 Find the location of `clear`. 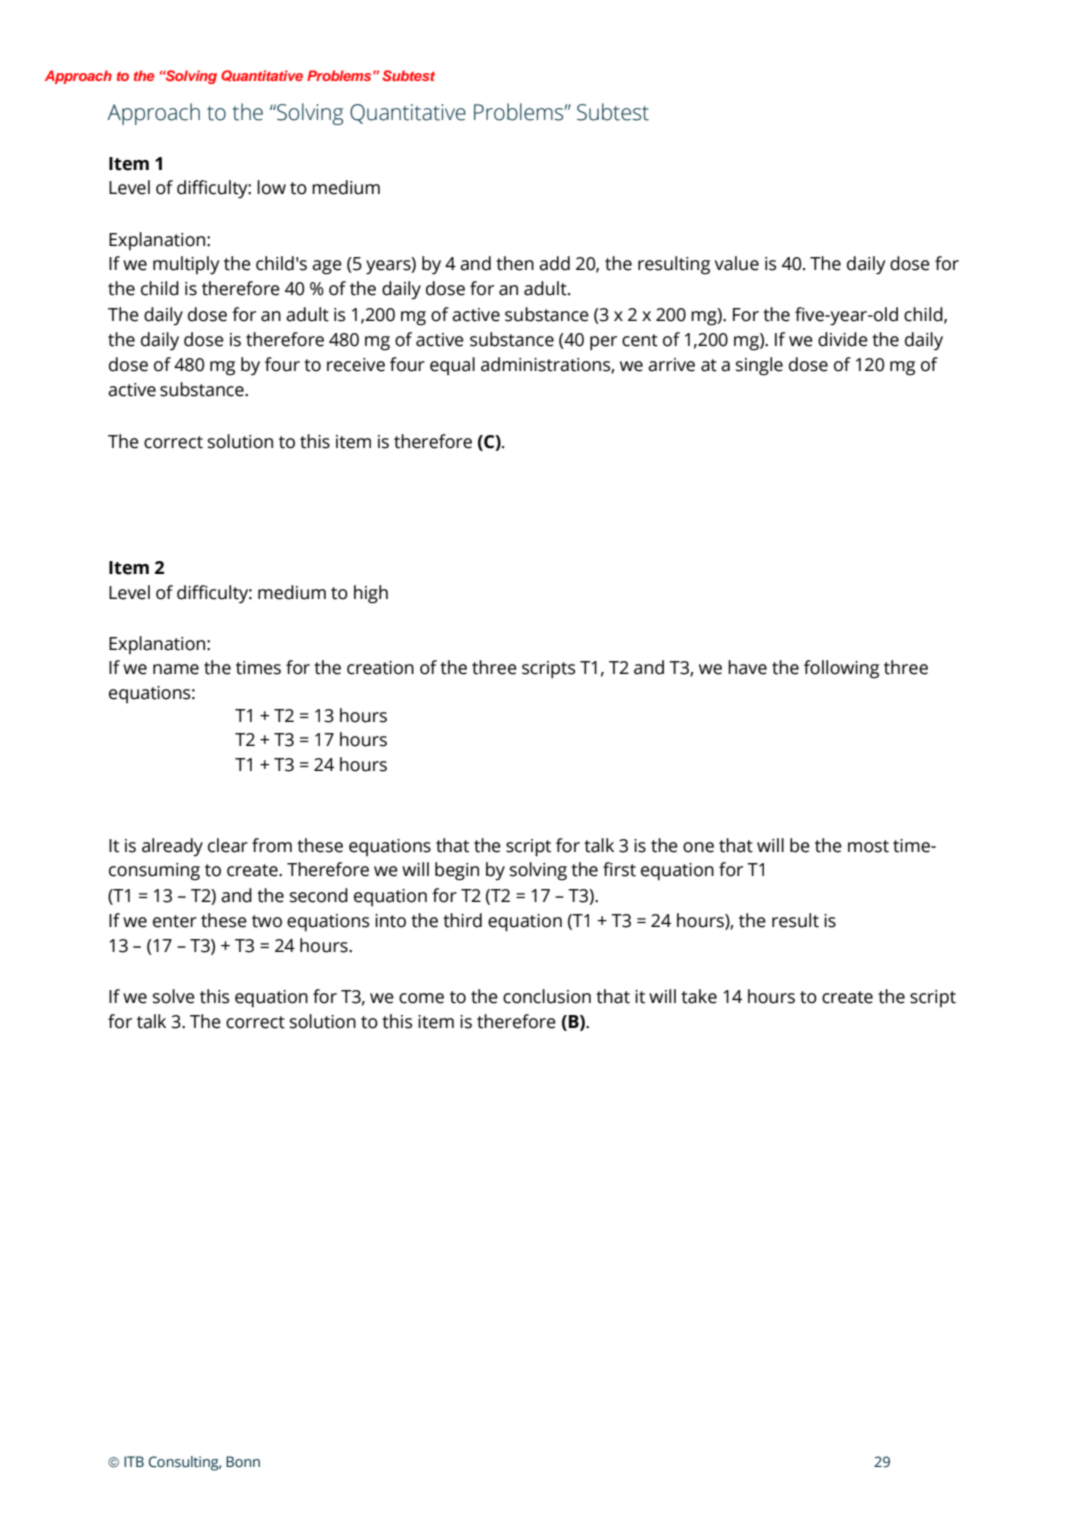

clear is located at coordinates (228, 845).
